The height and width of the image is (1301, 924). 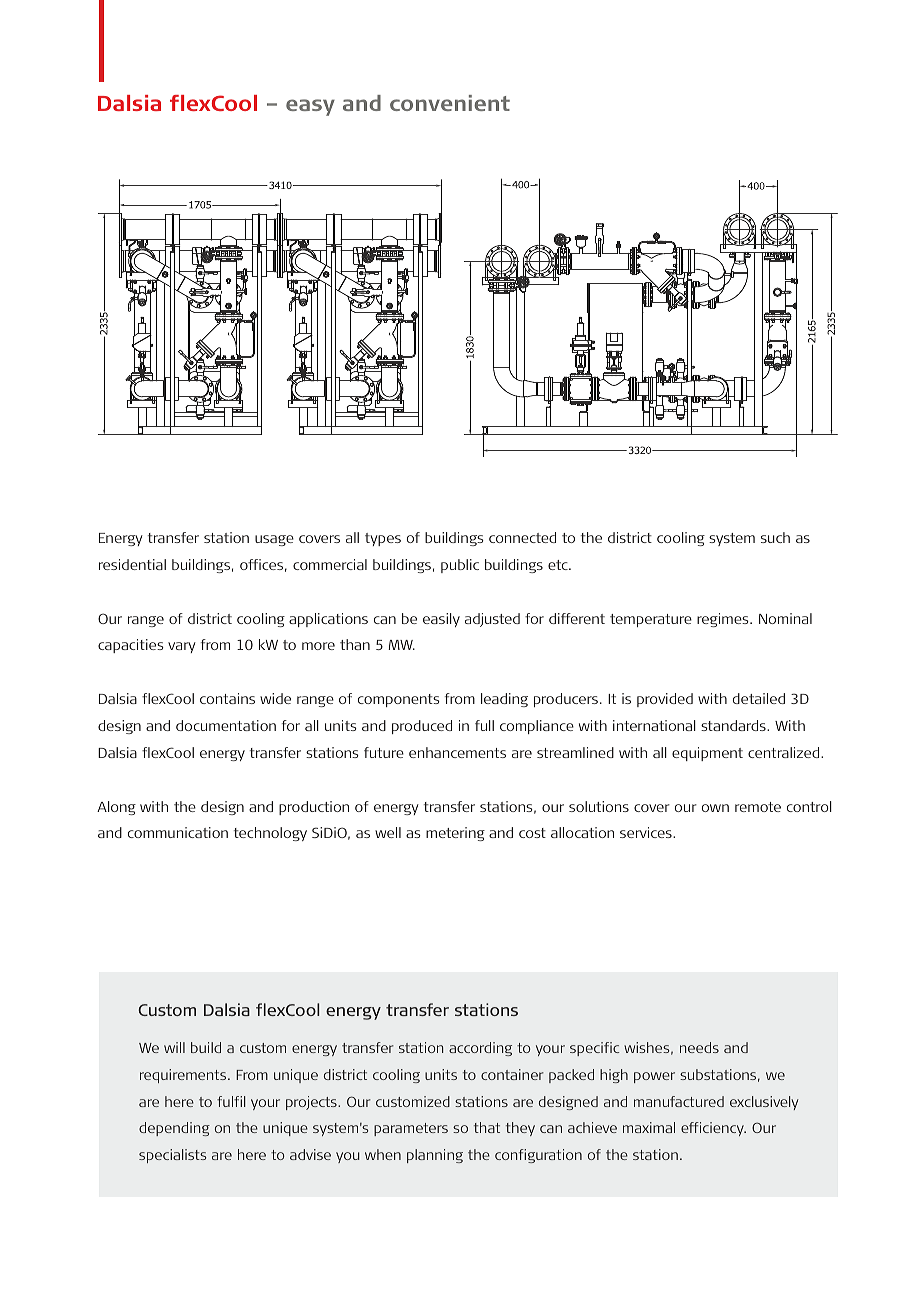 I want to click on easy, so click(x=310, y=107).
